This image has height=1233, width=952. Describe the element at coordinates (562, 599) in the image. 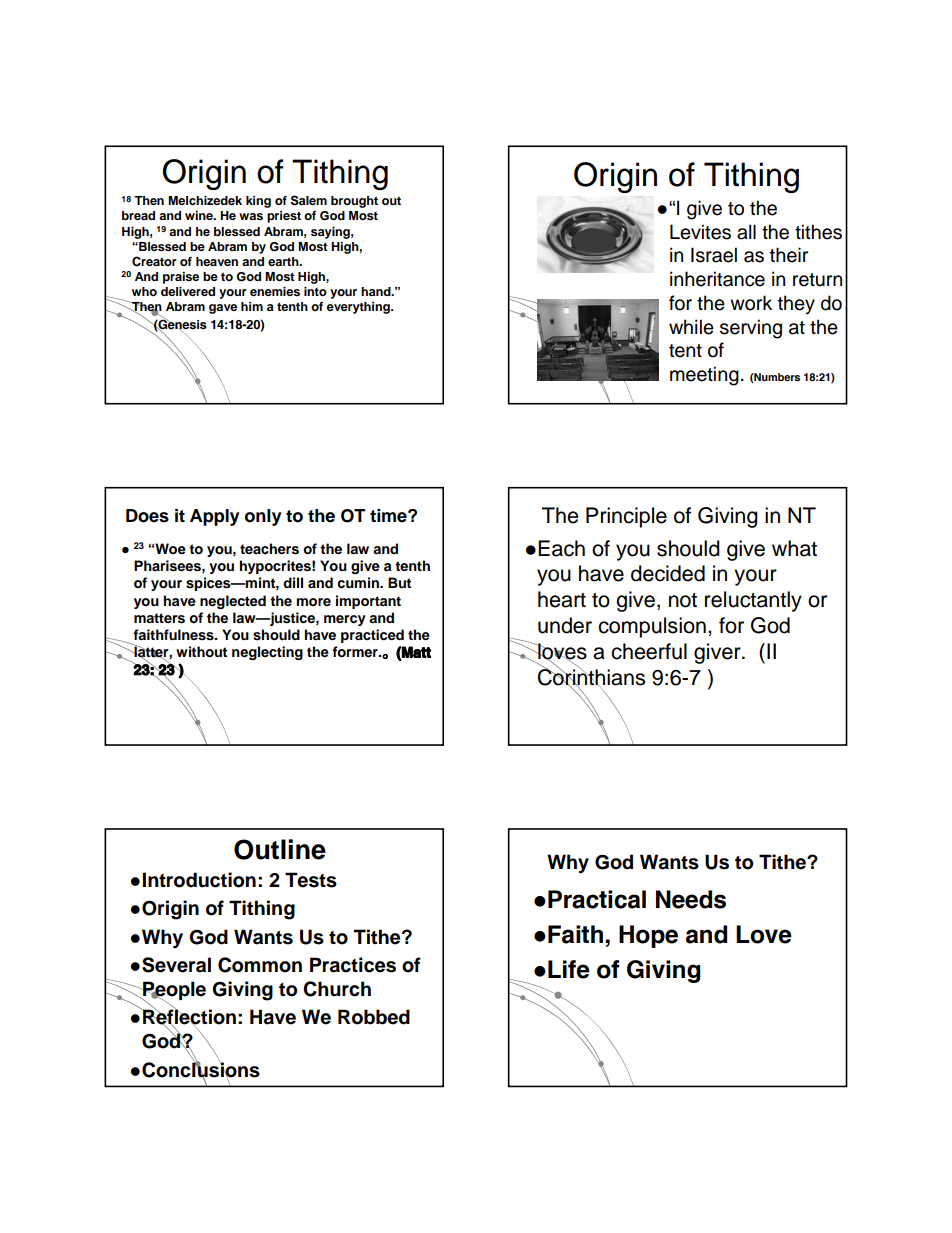

I see `heart` at that location.
